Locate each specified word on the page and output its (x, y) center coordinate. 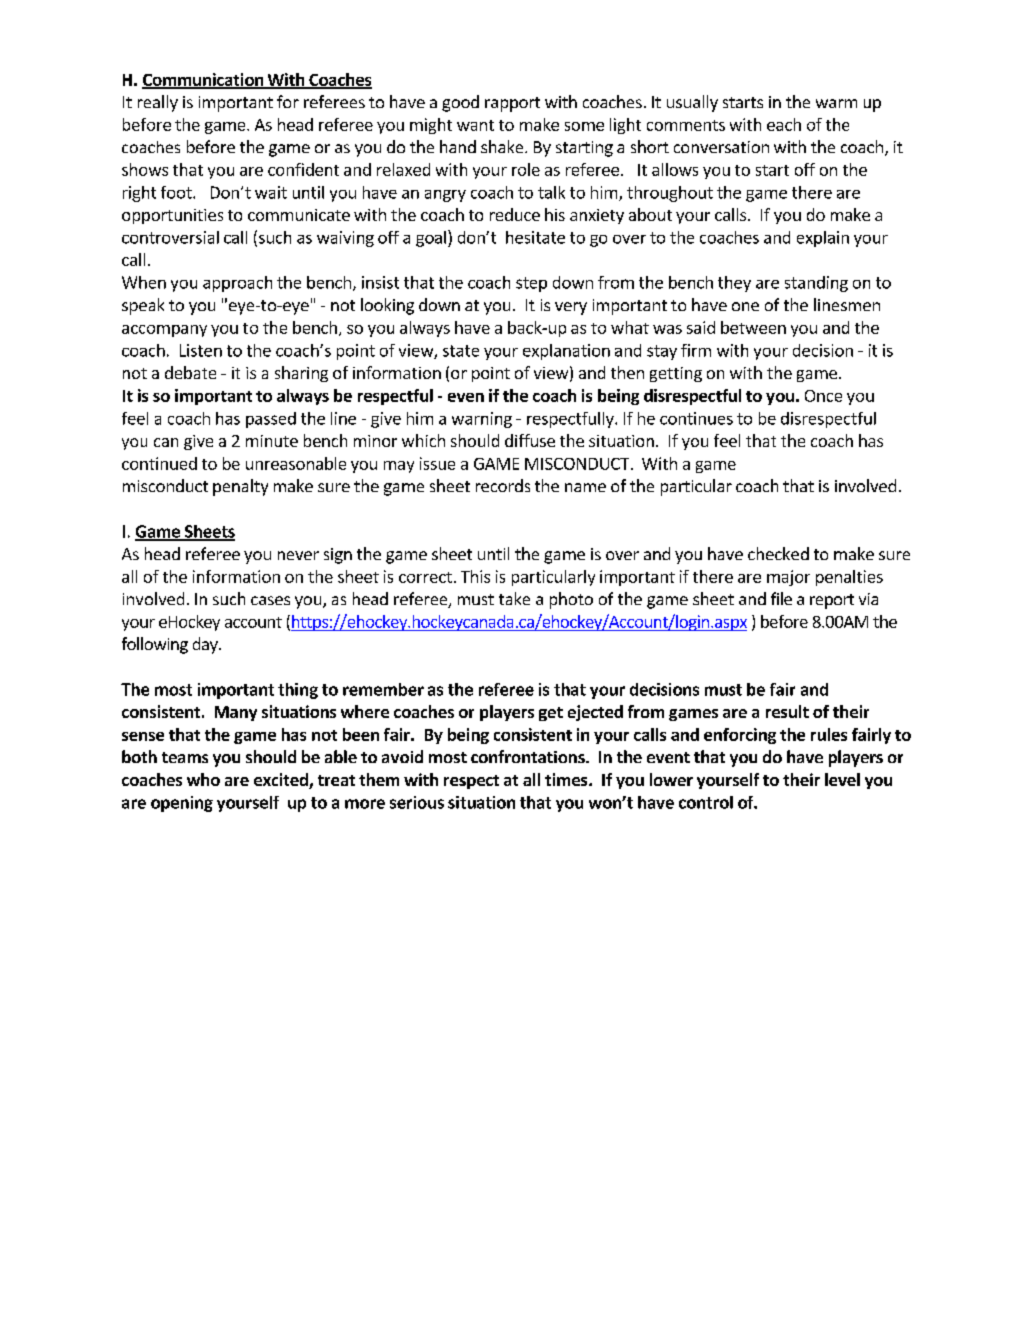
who (203, 779)
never (298, 555)
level (842, 779)
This (475, 576)
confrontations (529, 756)
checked (778, 553)
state (461, 351)
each (784, 124)
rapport (512, 104)
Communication (204, 80)
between (753, 327)
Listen (201, 350)
